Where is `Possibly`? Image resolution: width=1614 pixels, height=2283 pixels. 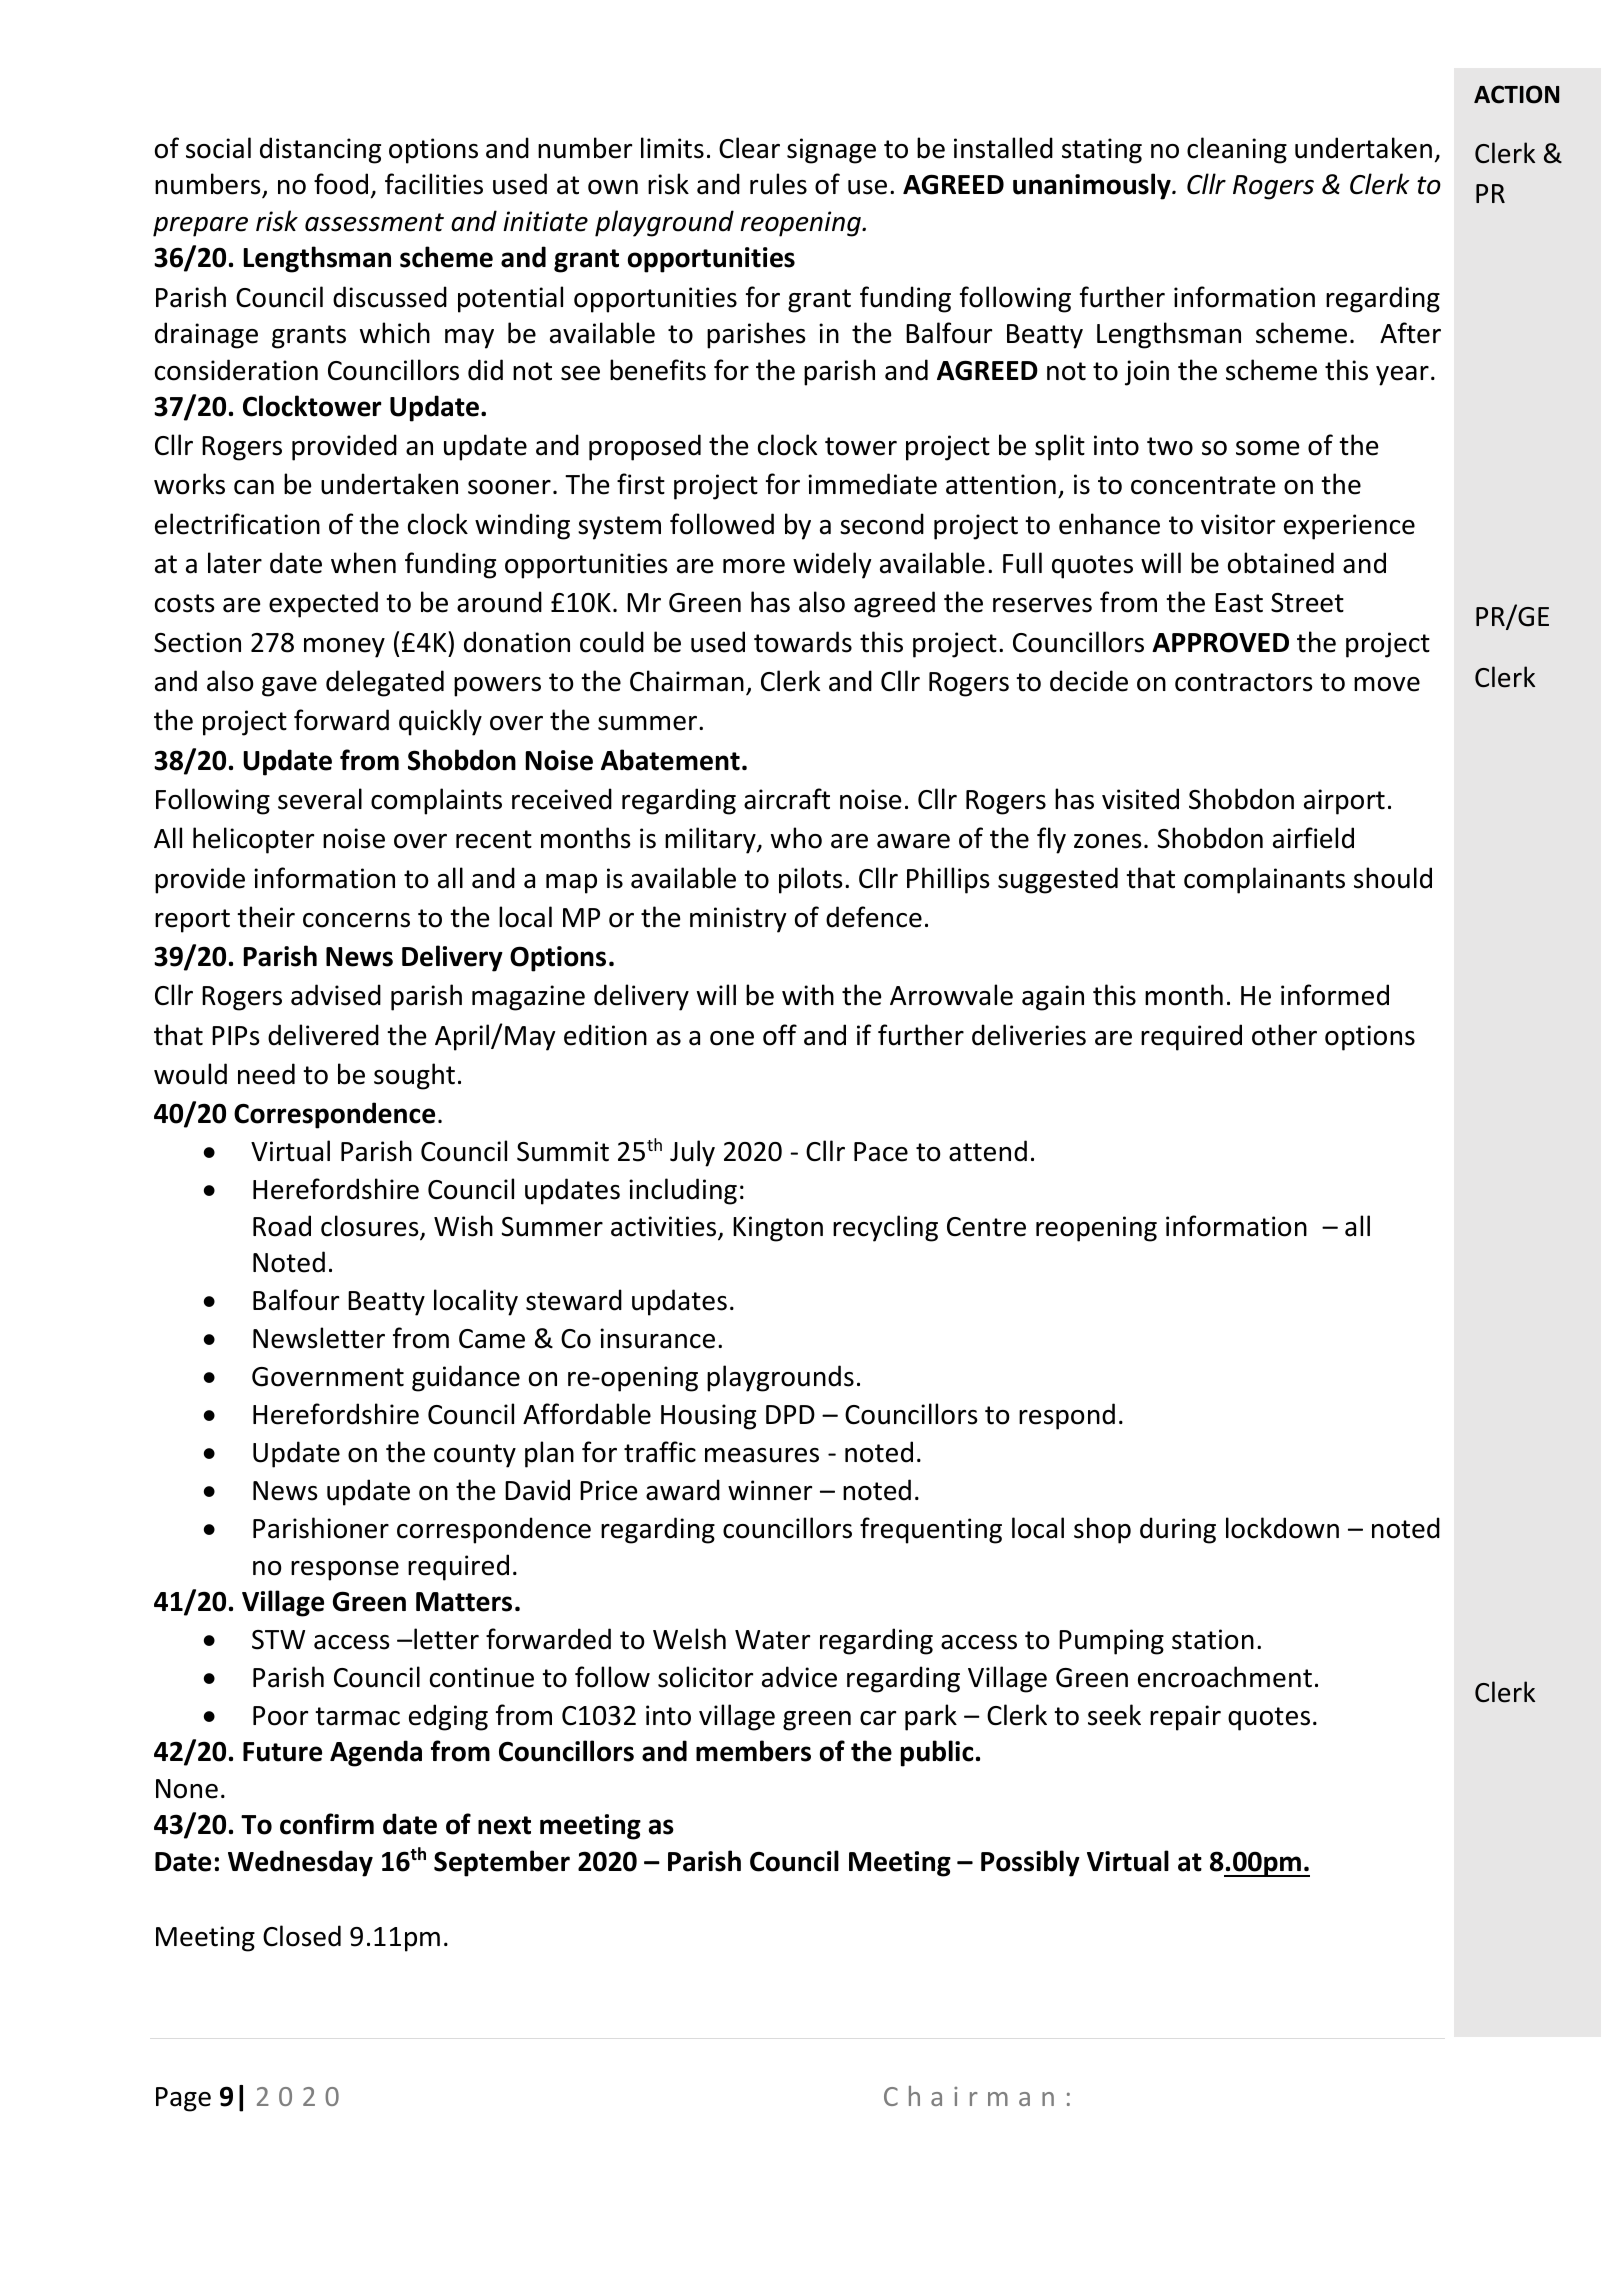
Possibly is located at coordinates (1030, 1863).
